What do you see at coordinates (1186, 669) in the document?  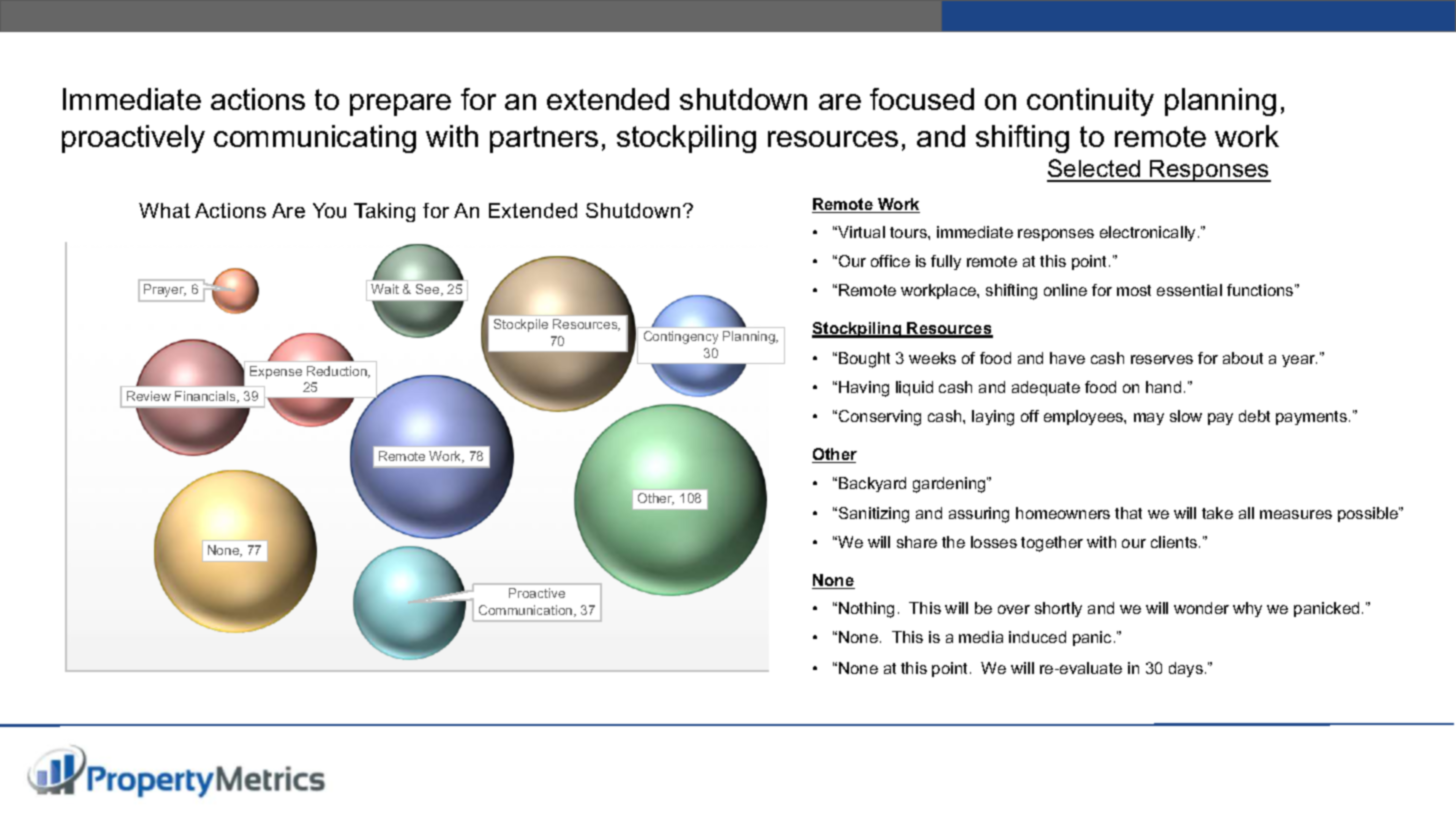 I see `days` at bounding box center [1186, 669].
